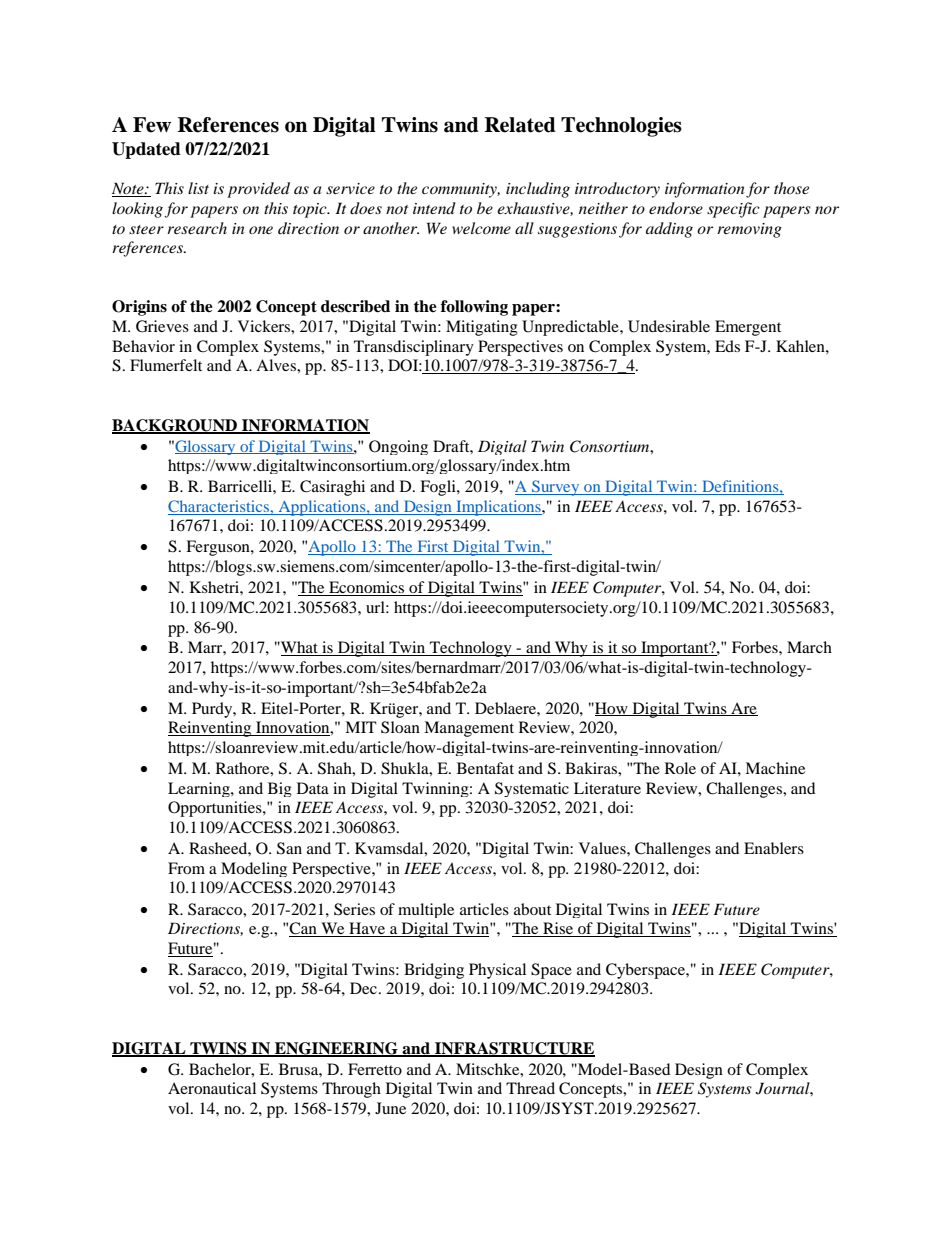 The image size is (952, 1233). Describe the element at coordinates (530, 1088) in the page. I see `Thread` at that location.
